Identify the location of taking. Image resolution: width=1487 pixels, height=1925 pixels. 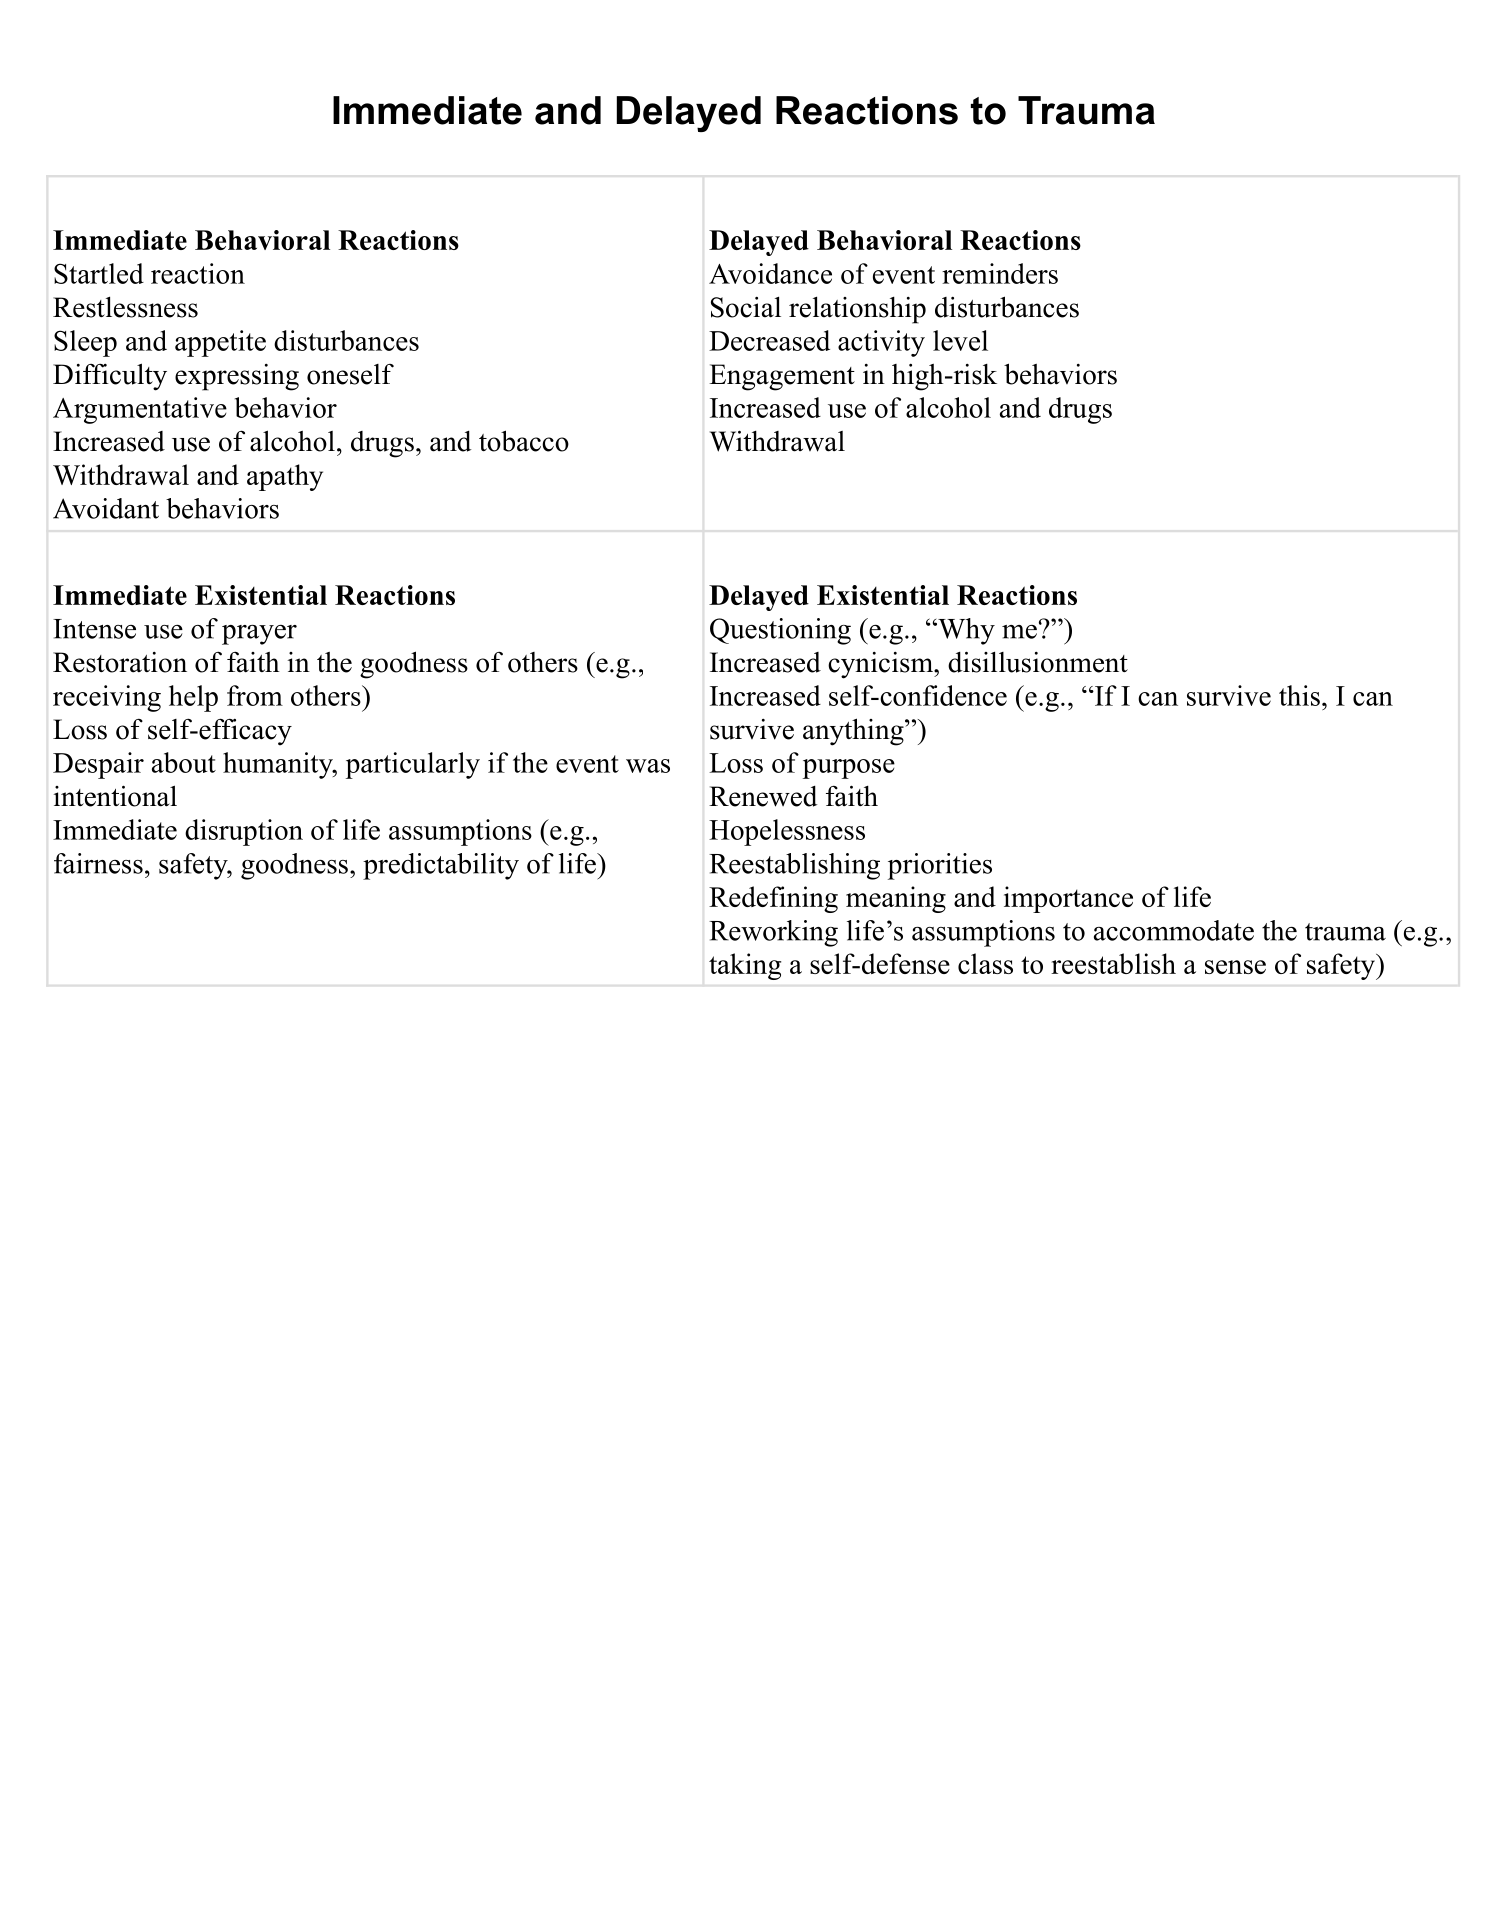
(745, 966).
